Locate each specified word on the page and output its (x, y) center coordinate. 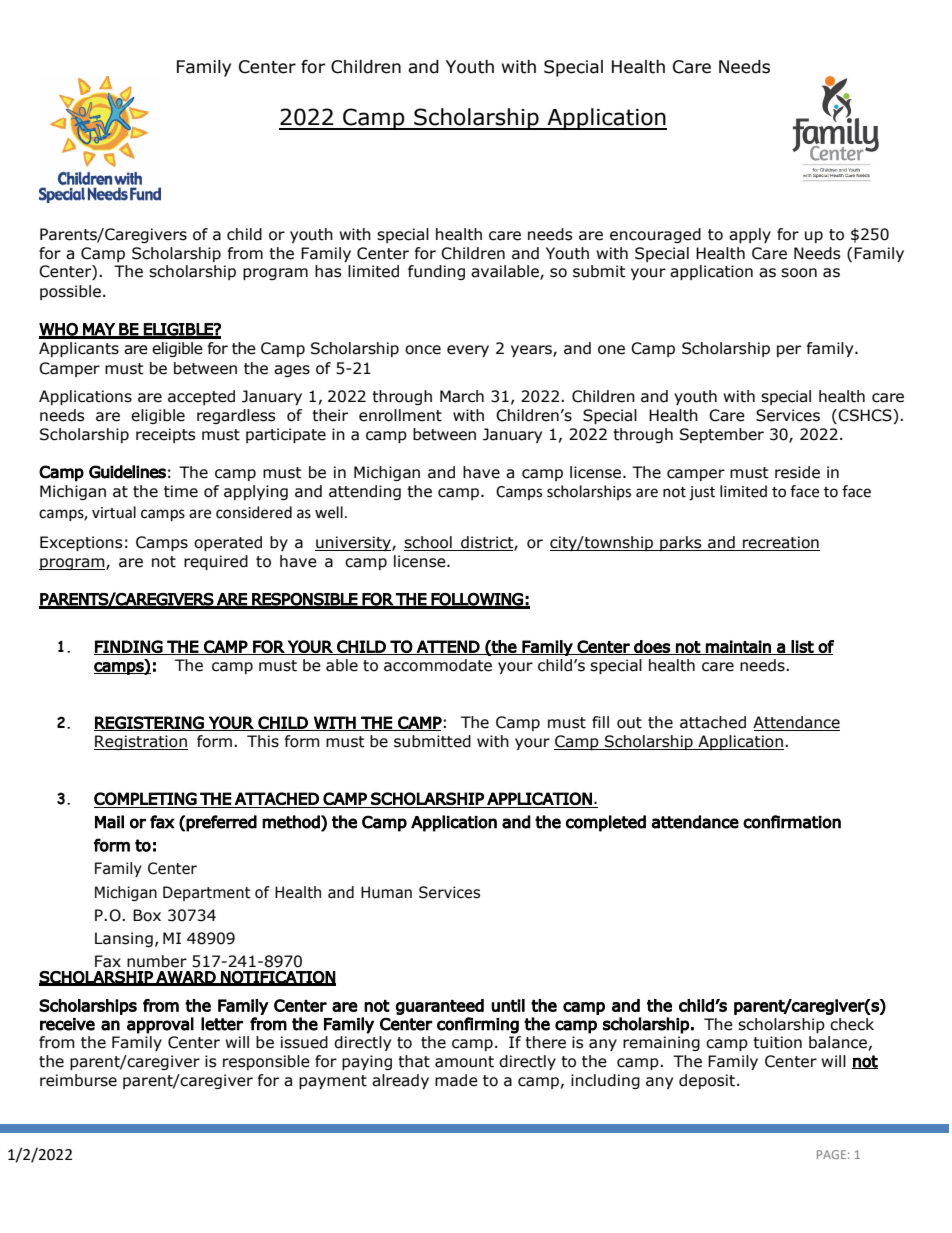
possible (70, 292)
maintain (738, 647)
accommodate (438, 665)
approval (160, 1025)
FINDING (129, 647)
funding (436, 272)
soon (799, 273)
